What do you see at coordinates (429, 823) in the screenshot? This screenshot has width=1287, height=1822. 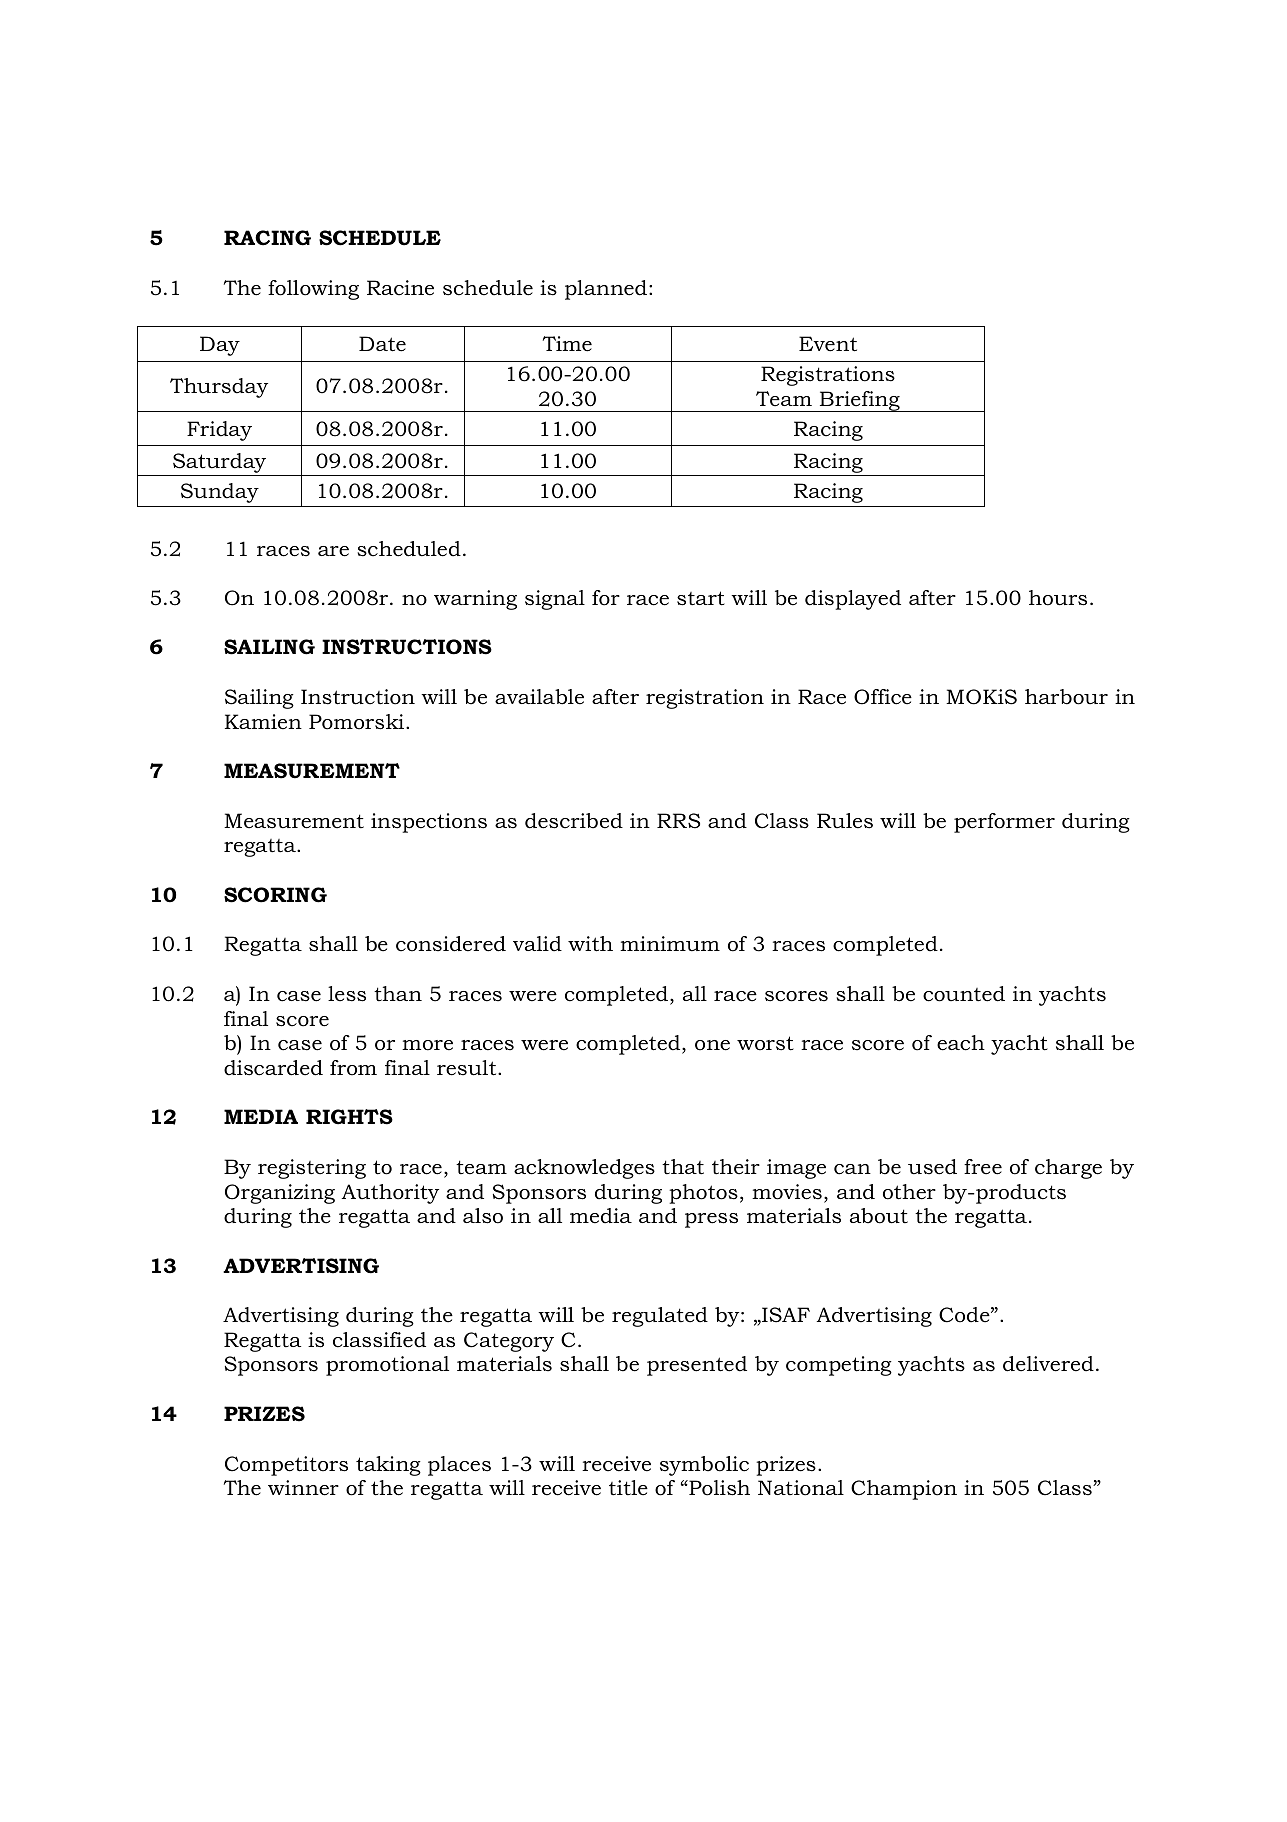 I see `inspections` at bounding box center [429, 823].
